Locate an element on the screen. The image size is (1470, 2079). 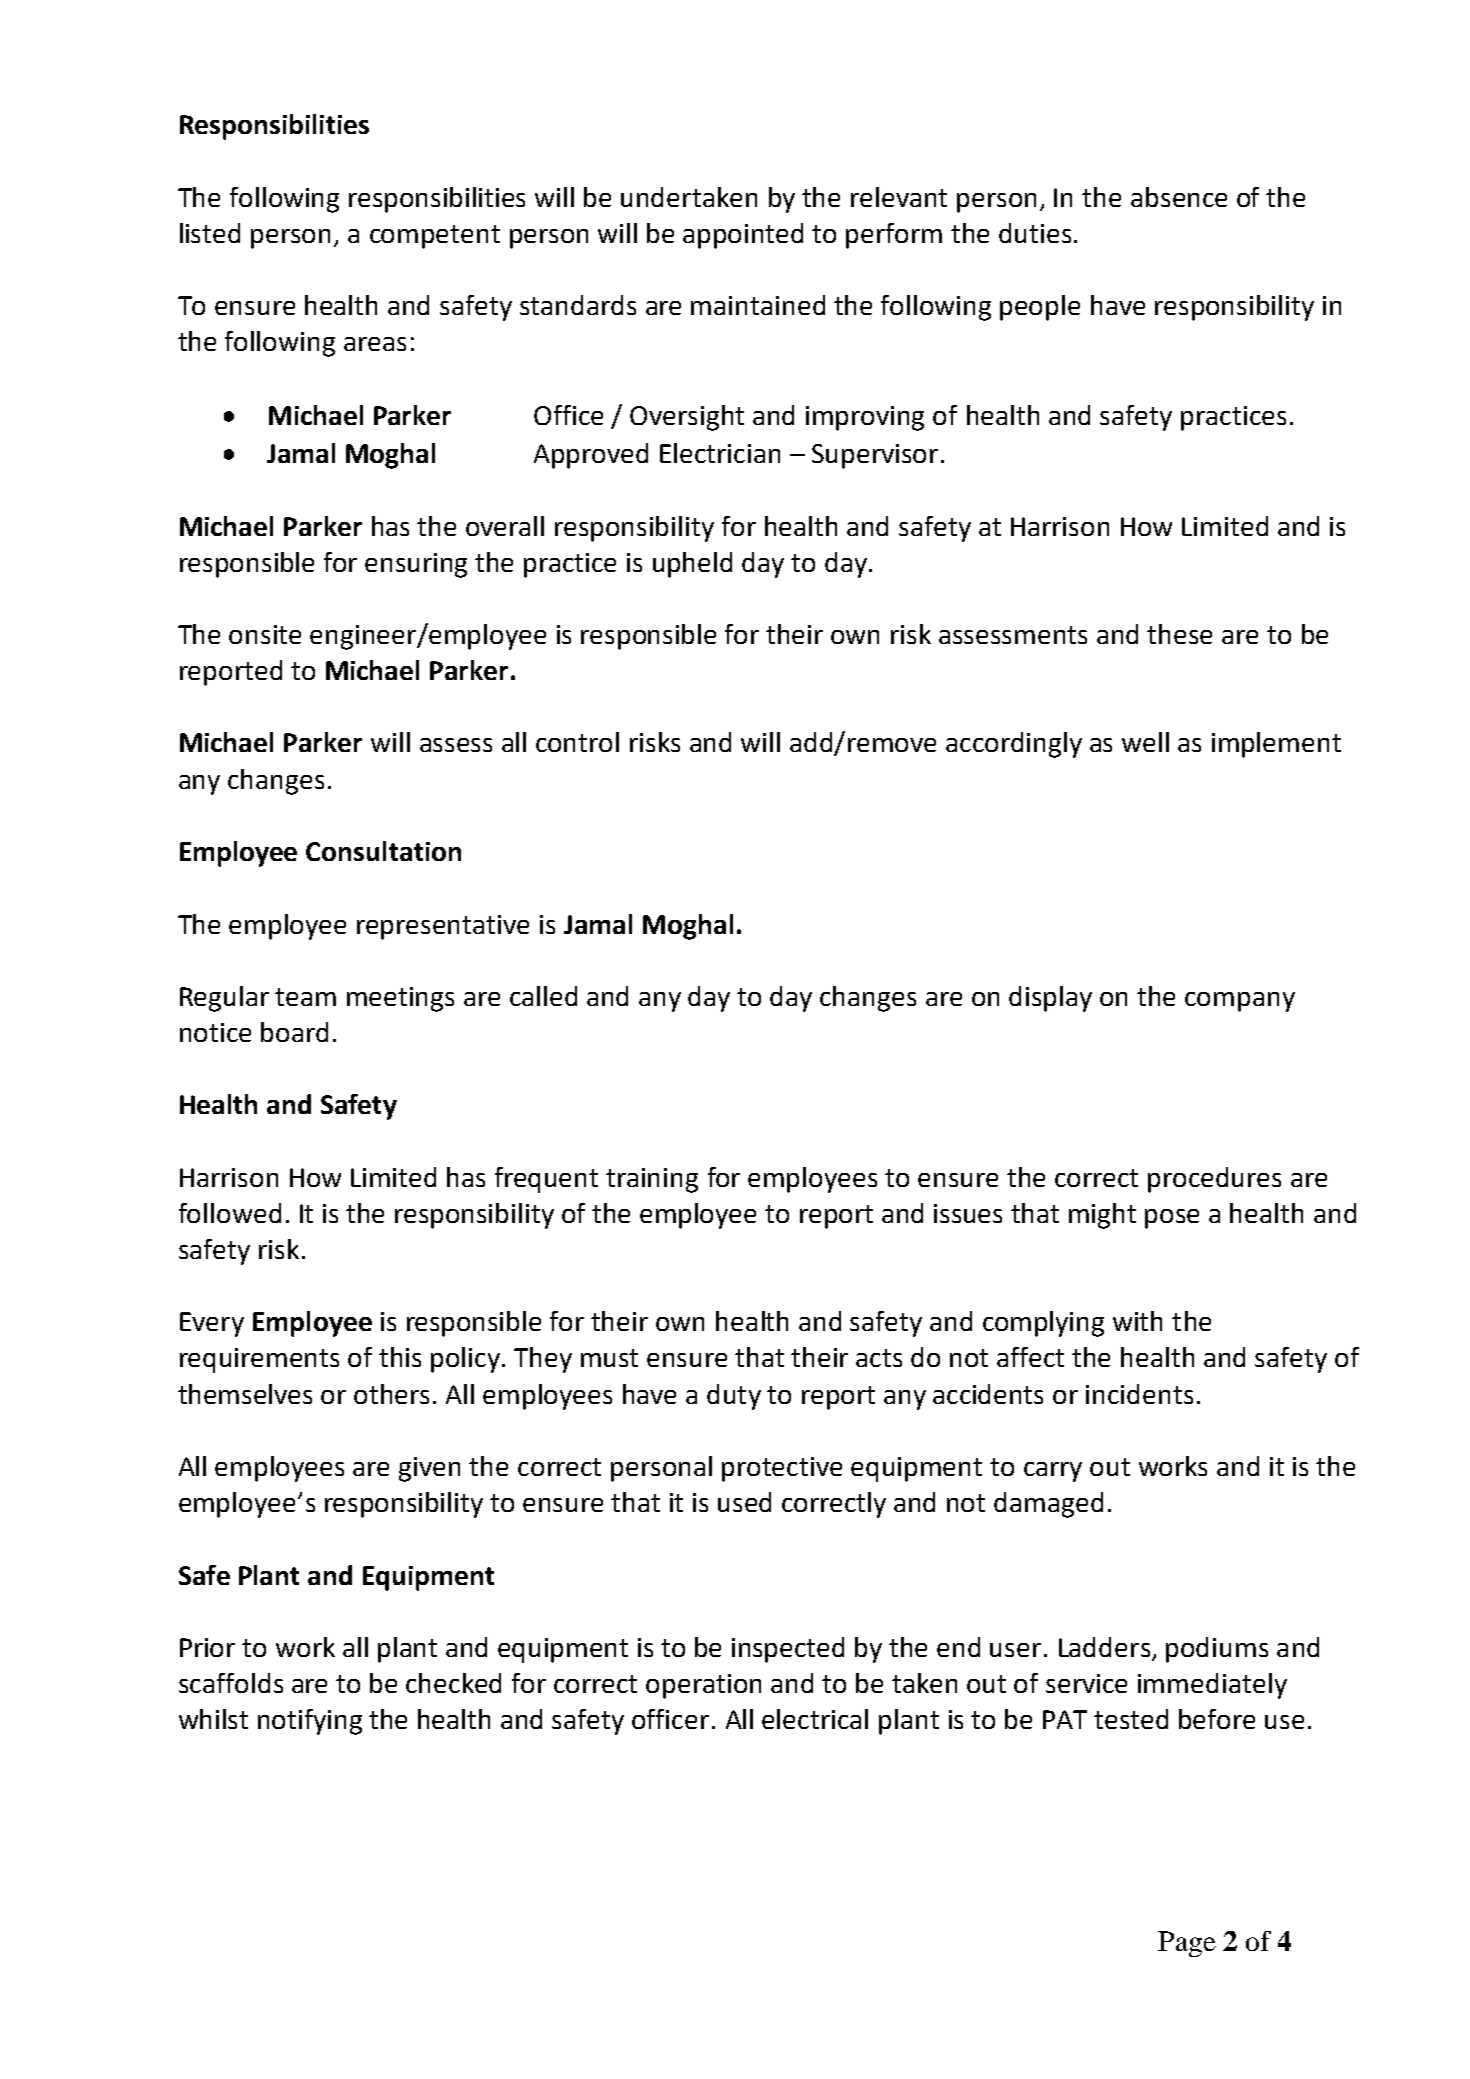
notifying is located at coordinates (310, 1722).
